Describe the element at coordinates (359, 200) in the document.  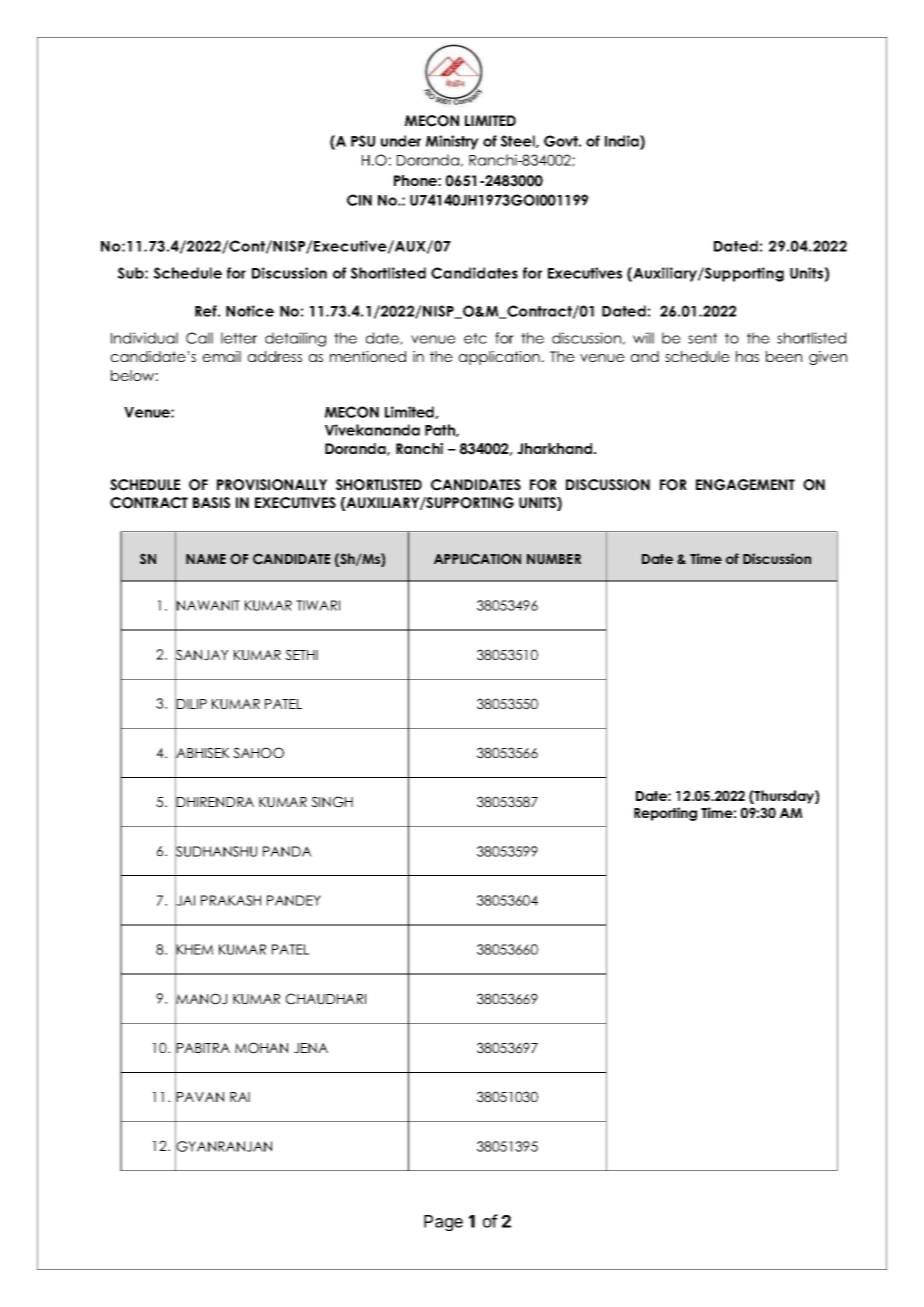
I see `CIN` at that location.
